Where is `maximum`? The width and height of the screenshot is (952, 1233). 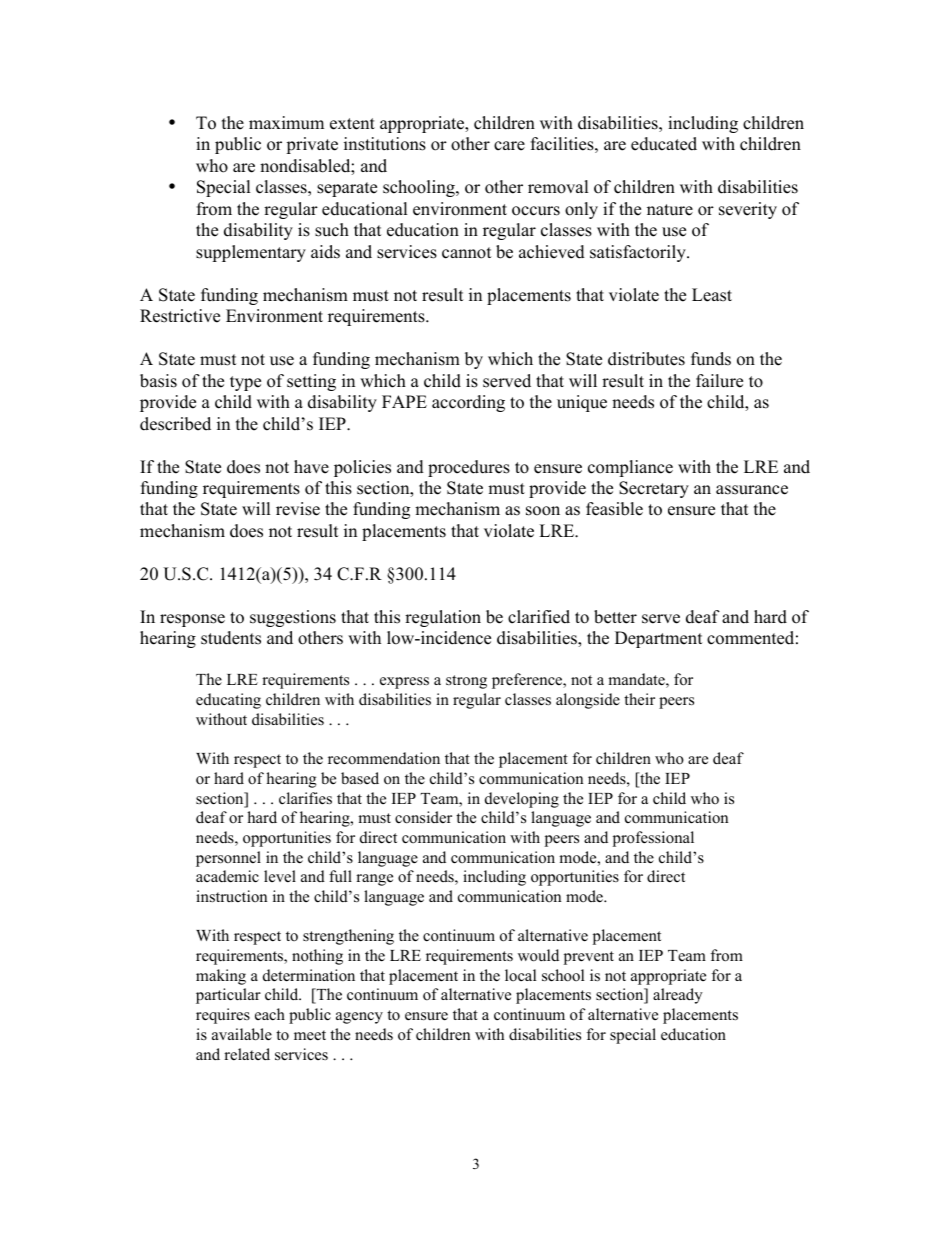
maximum is located at coordinates (286, 123).
